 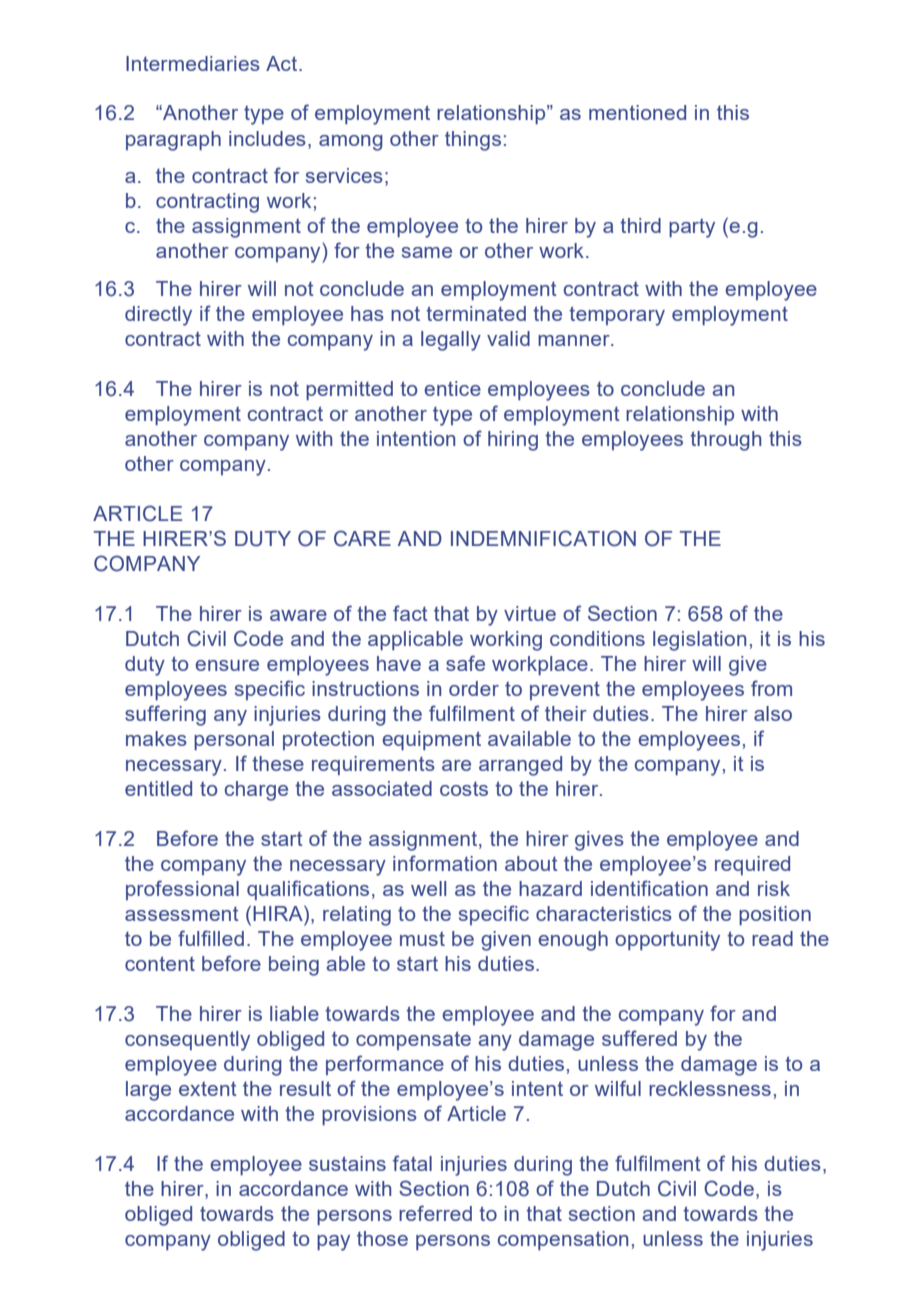 I want to click on mentioned, so click(x=637, y=112).
